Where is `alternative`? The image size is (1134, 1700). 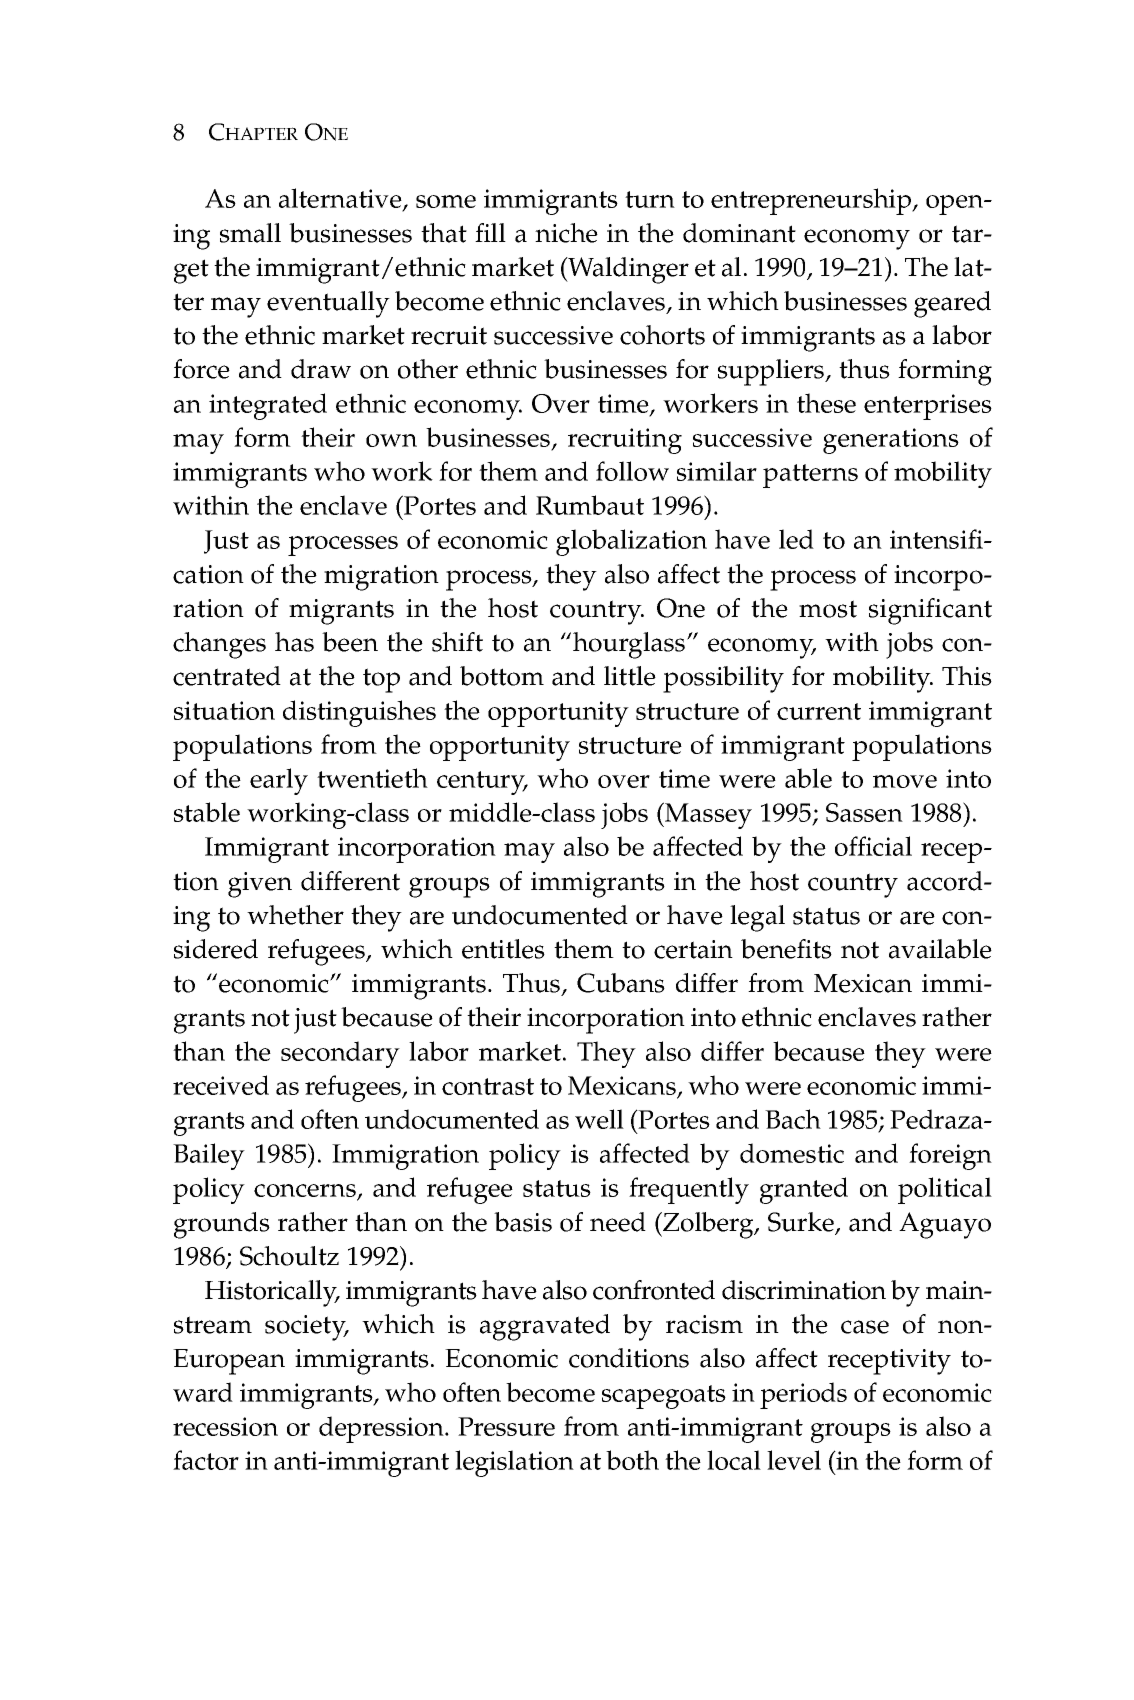 alternative is located at coordinates (341, 199).
